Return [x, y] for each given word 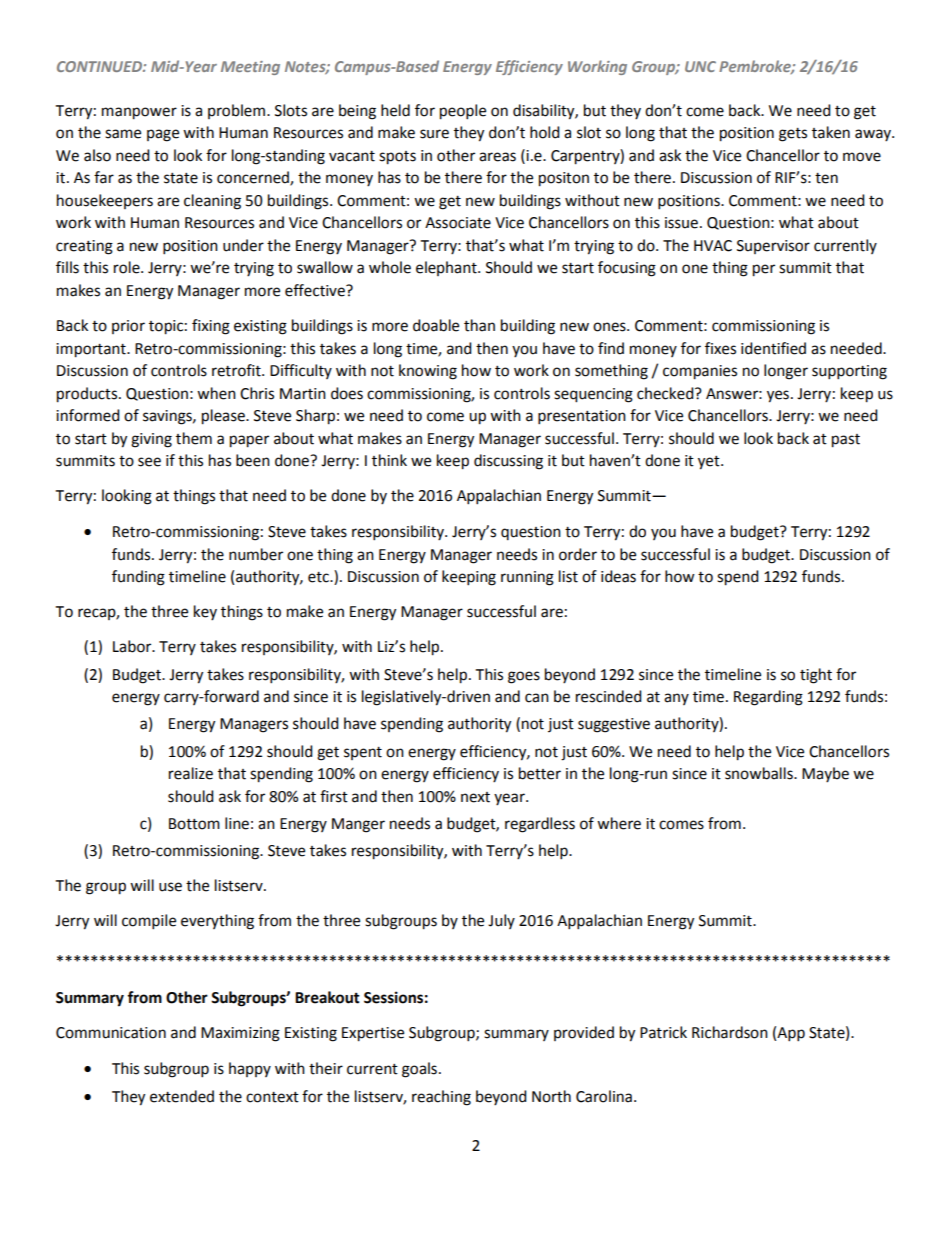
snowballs [760, 773]
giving [151, 440]
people [463, 112]
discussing [508, 462]
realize [191, 773]
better [540, 773]
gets [793, 135]
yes [778, 396]
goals [419, 1070]
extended [182, 1096]
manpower [139, 113]
